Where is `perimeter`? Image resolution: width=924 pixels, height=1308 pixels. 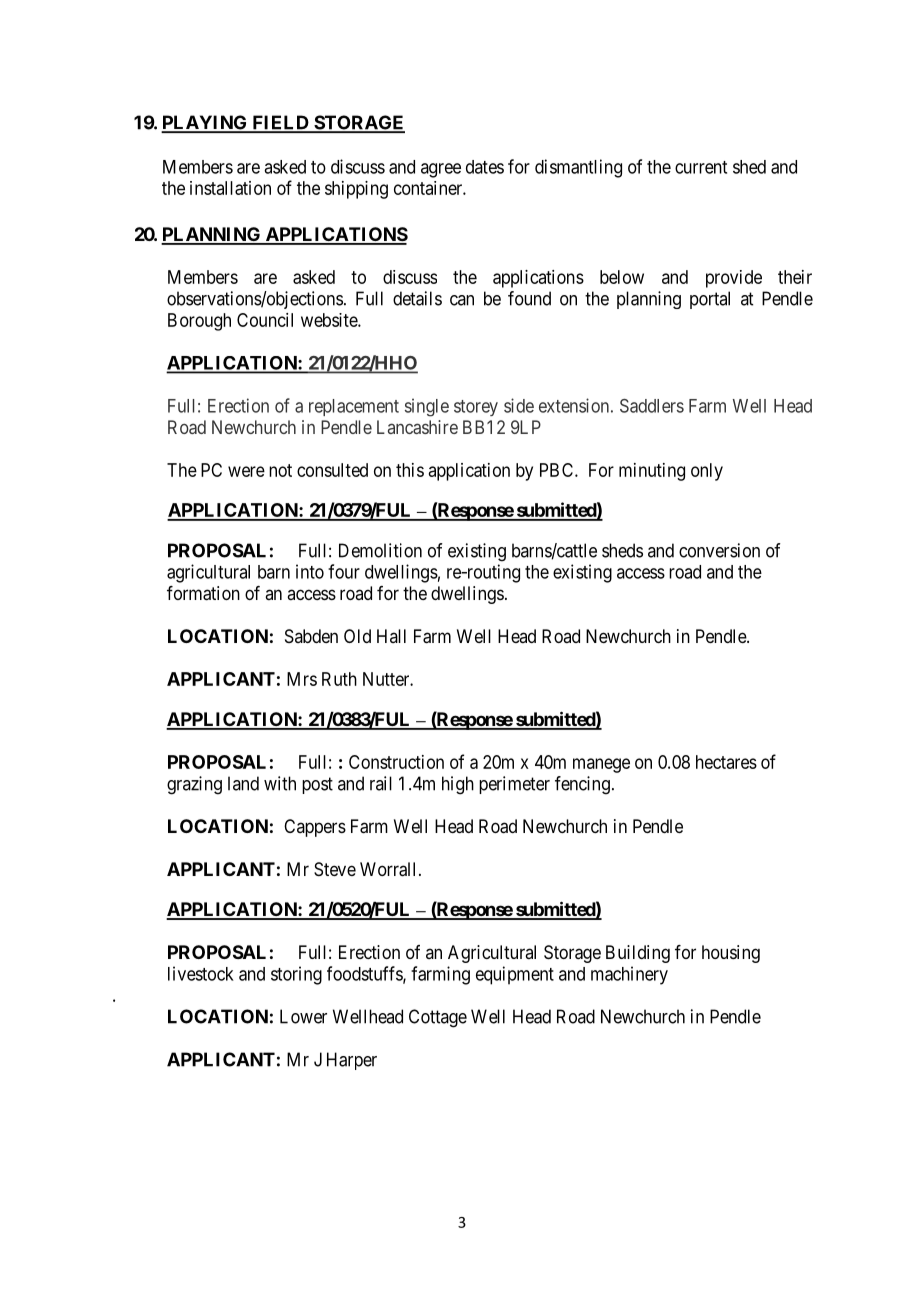
perimeter is located at coordinates (514, 785).
